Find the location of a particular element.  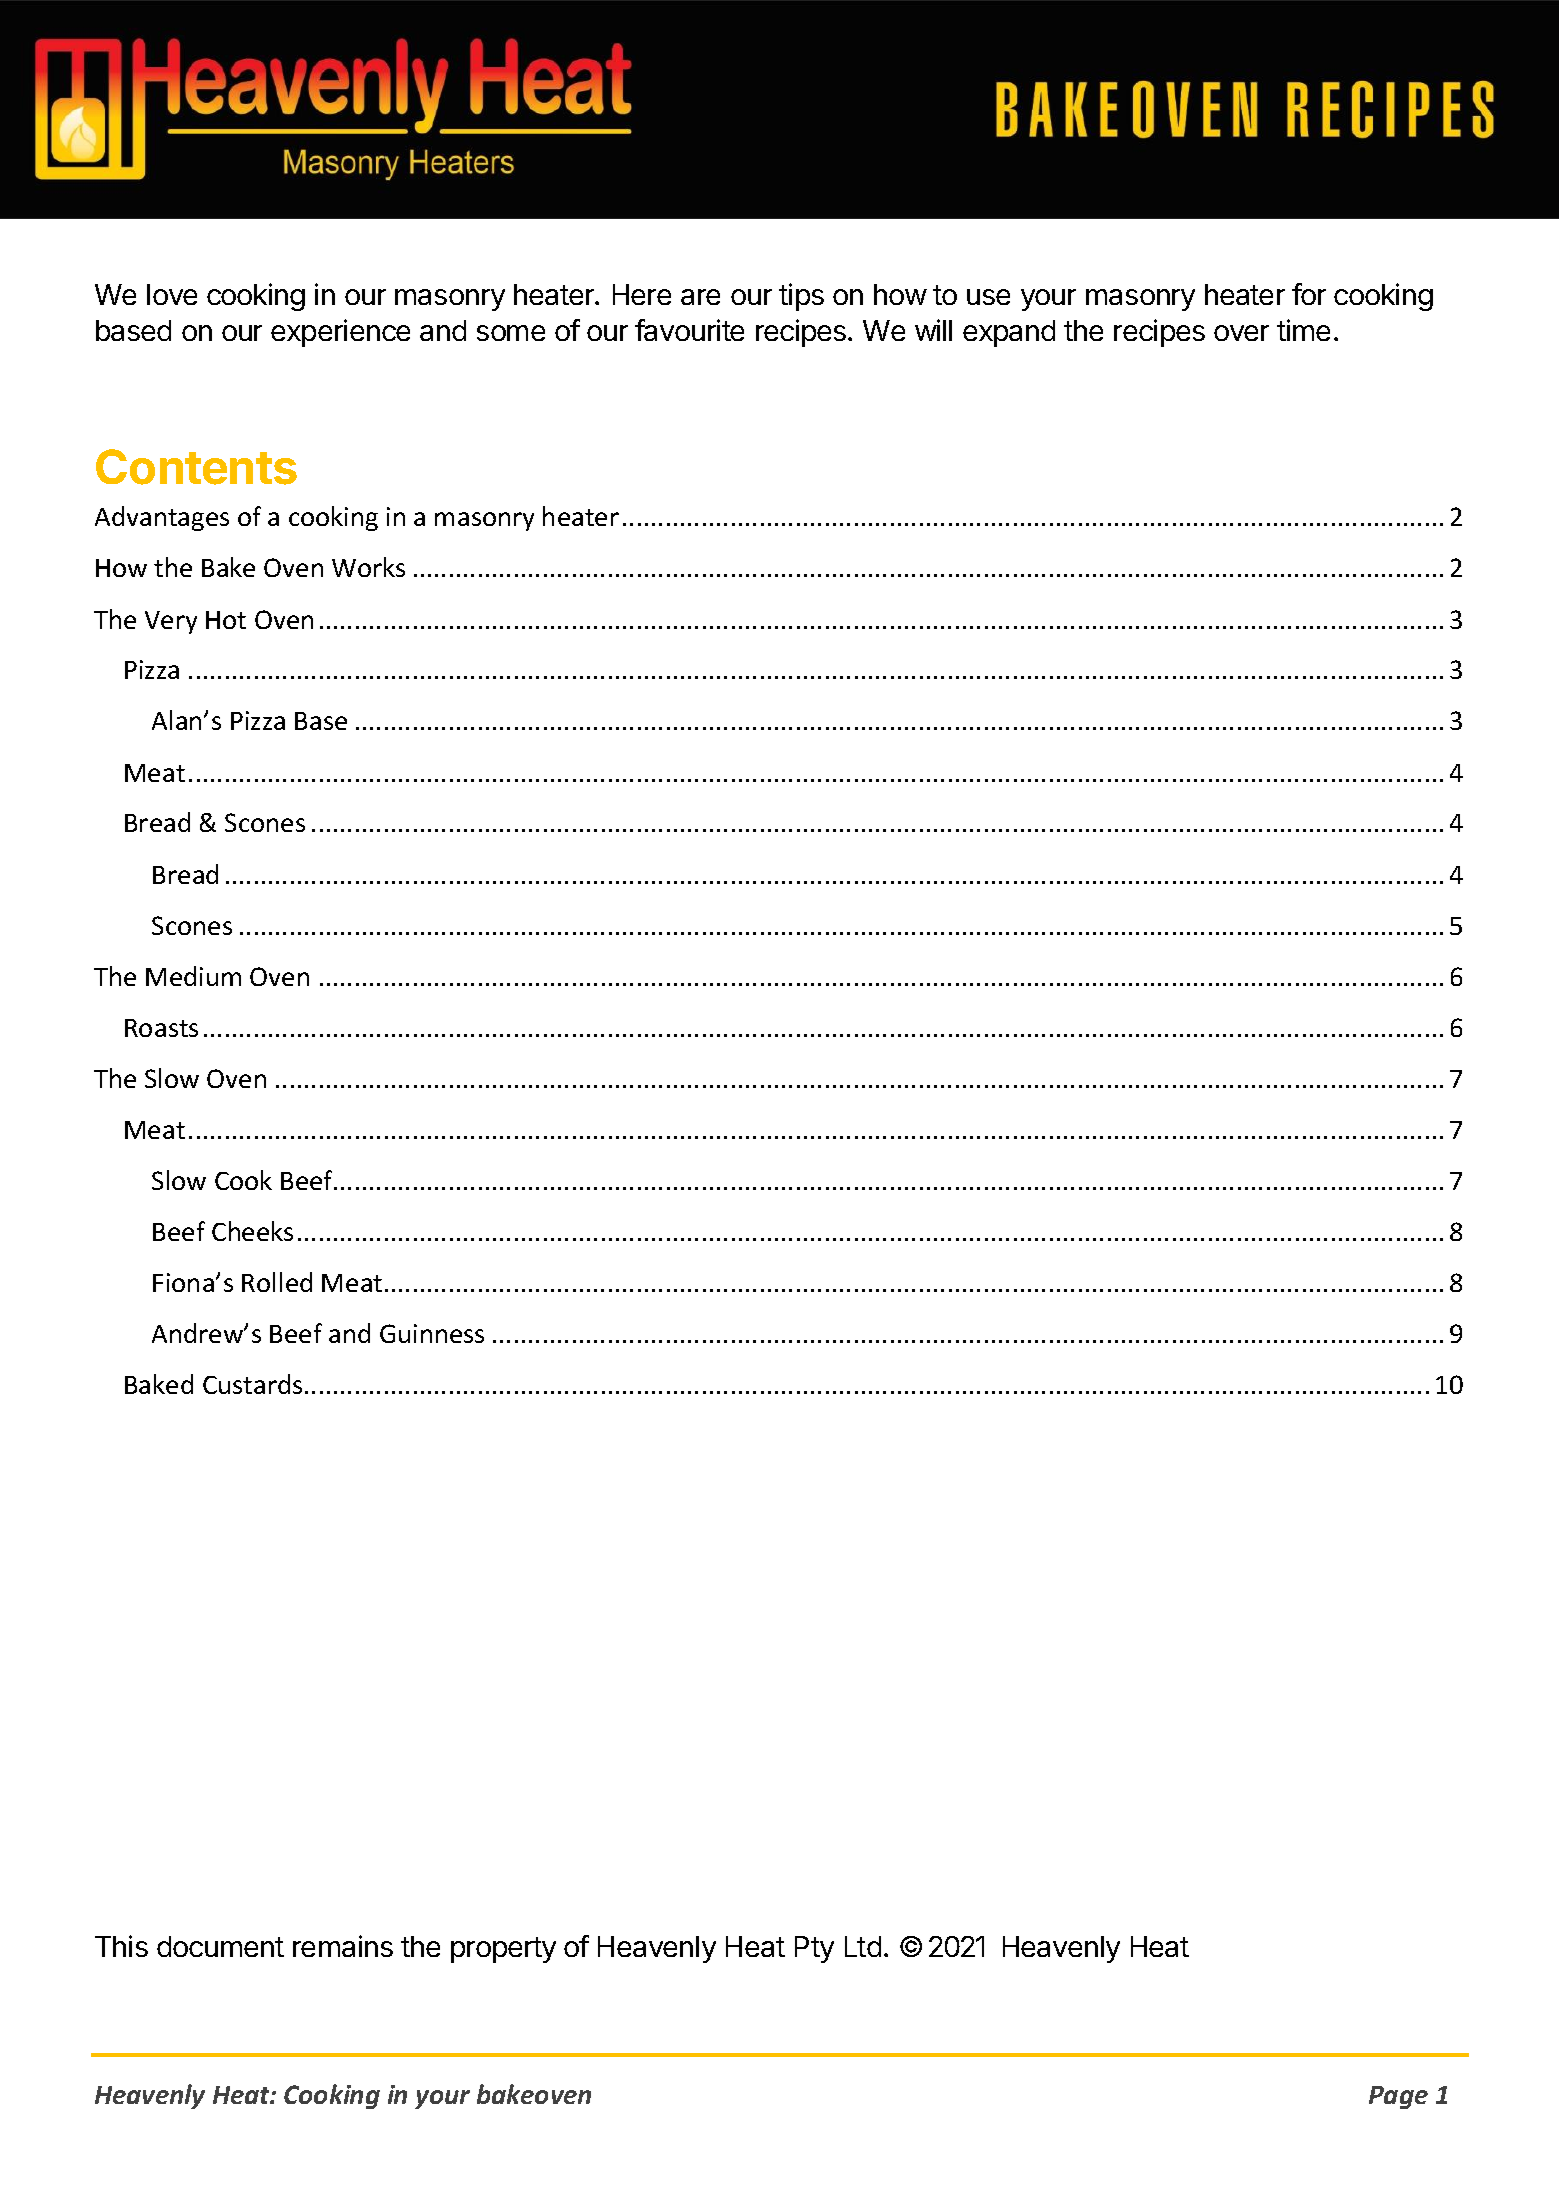

document is located at coordinates (220, 1946).
